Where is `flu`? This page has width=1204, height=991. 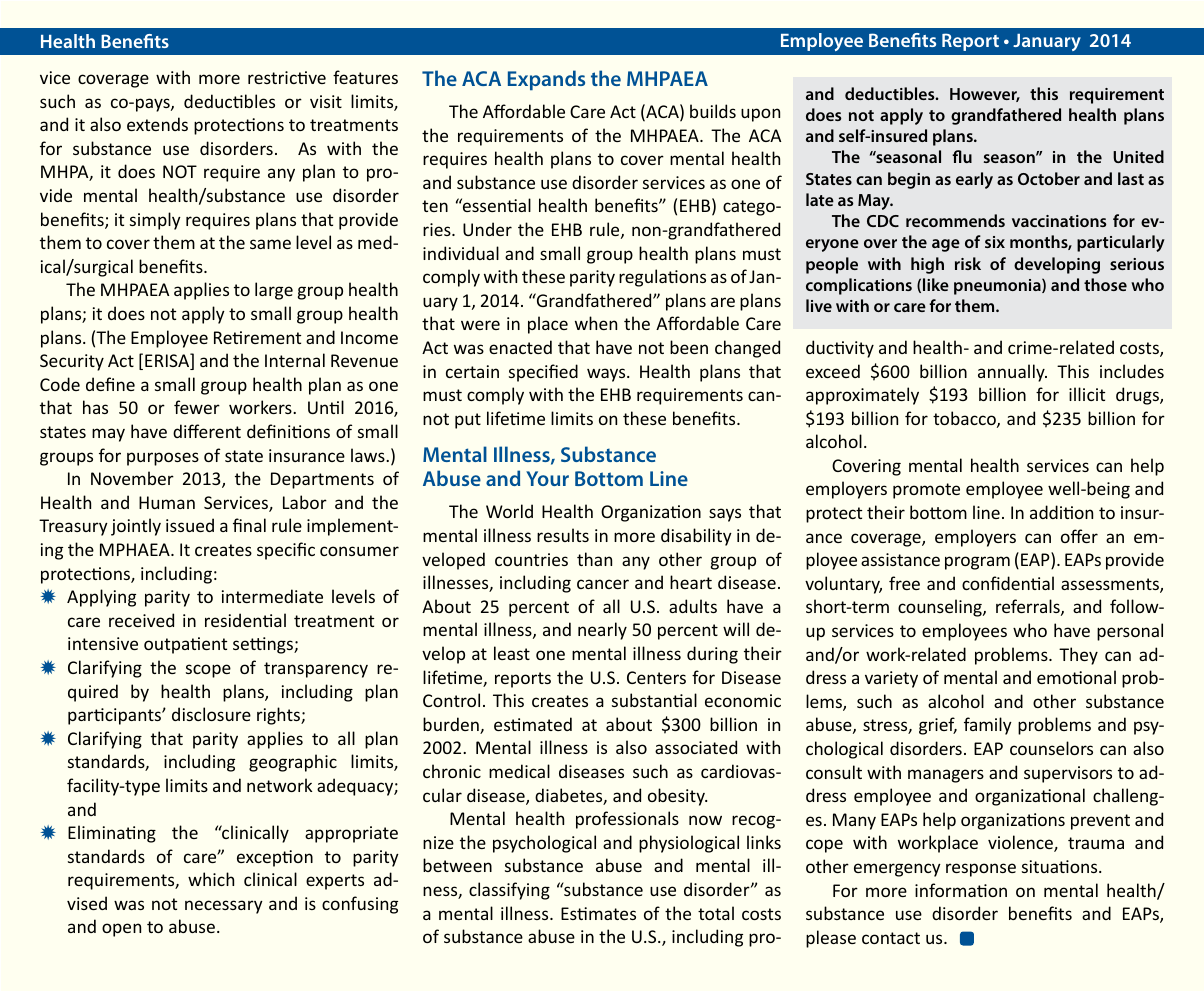
flu is located at coordinates (962, 156).
